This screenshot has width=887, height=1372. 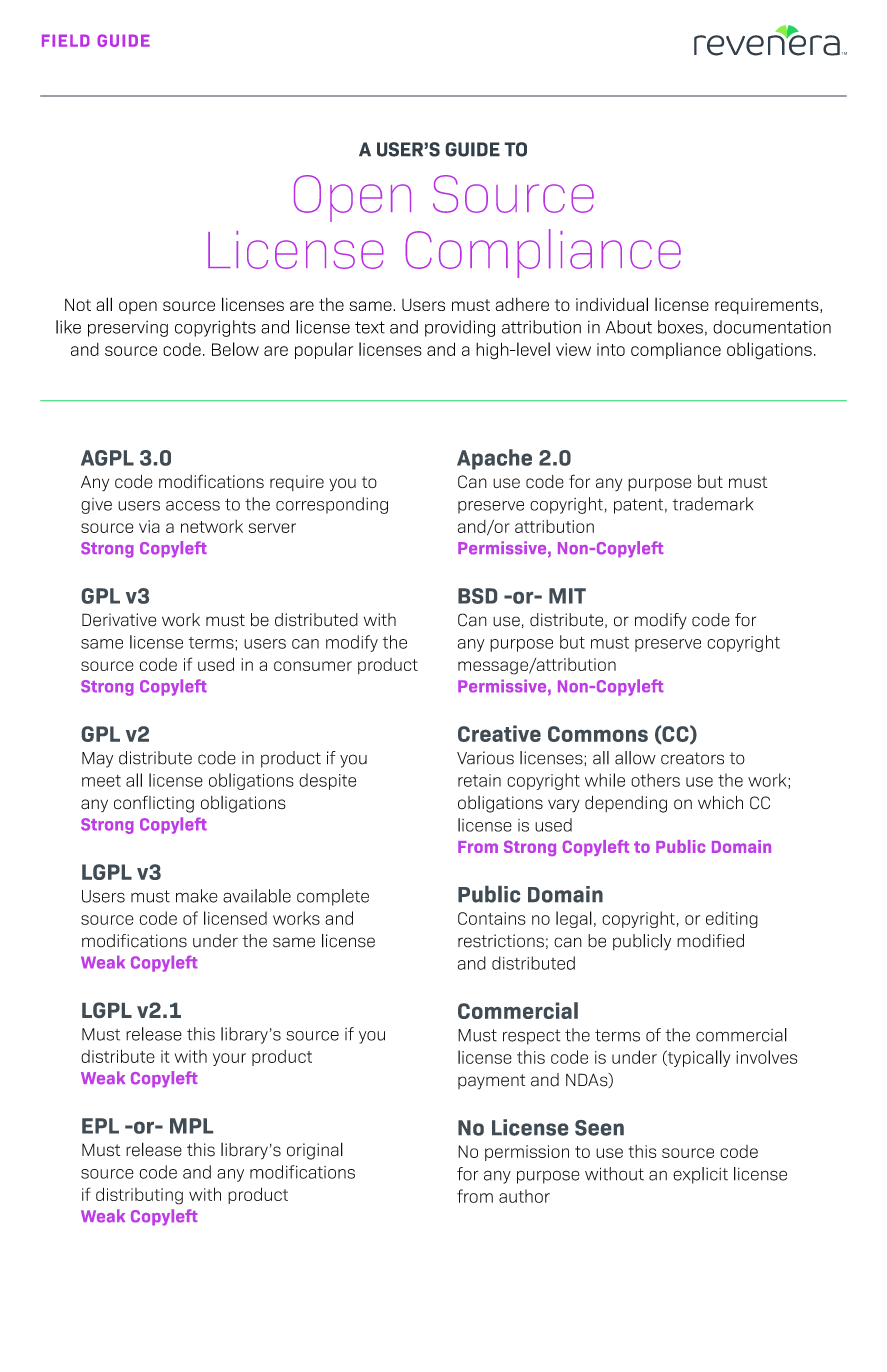 What do you see at coordinates (612, 304) in the screenshot?
I see `individual` at bounding box center [612, 304].
